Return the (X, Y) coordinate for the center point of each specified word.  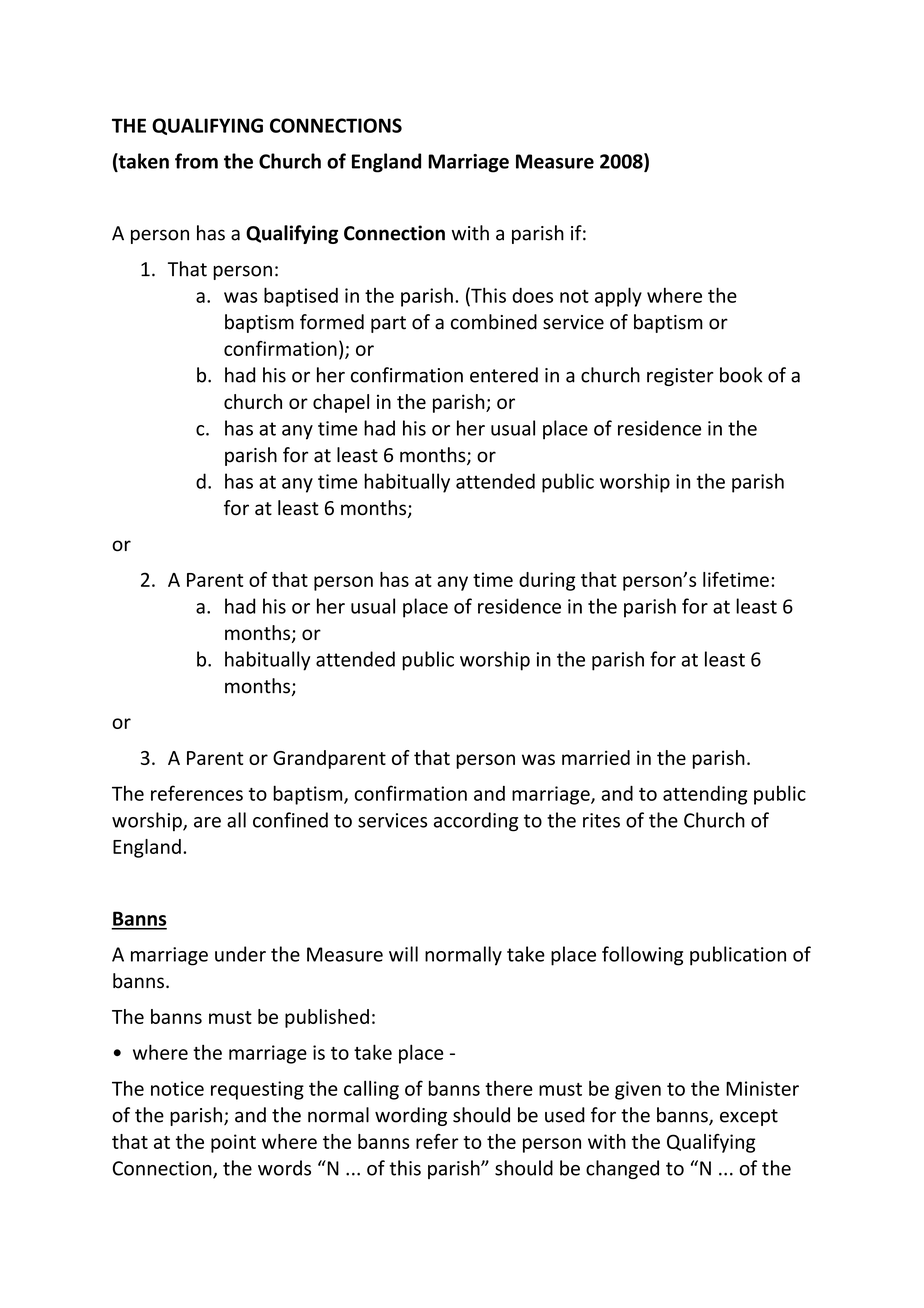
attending (705, 795)
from (196, 161)
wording (411, 1116)
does (532, 295)
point (233, 1143)
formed (332, 322)
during (547, 581)
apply (618, 297)
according (476, 822)
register (680, 377)
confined (290, 820)
